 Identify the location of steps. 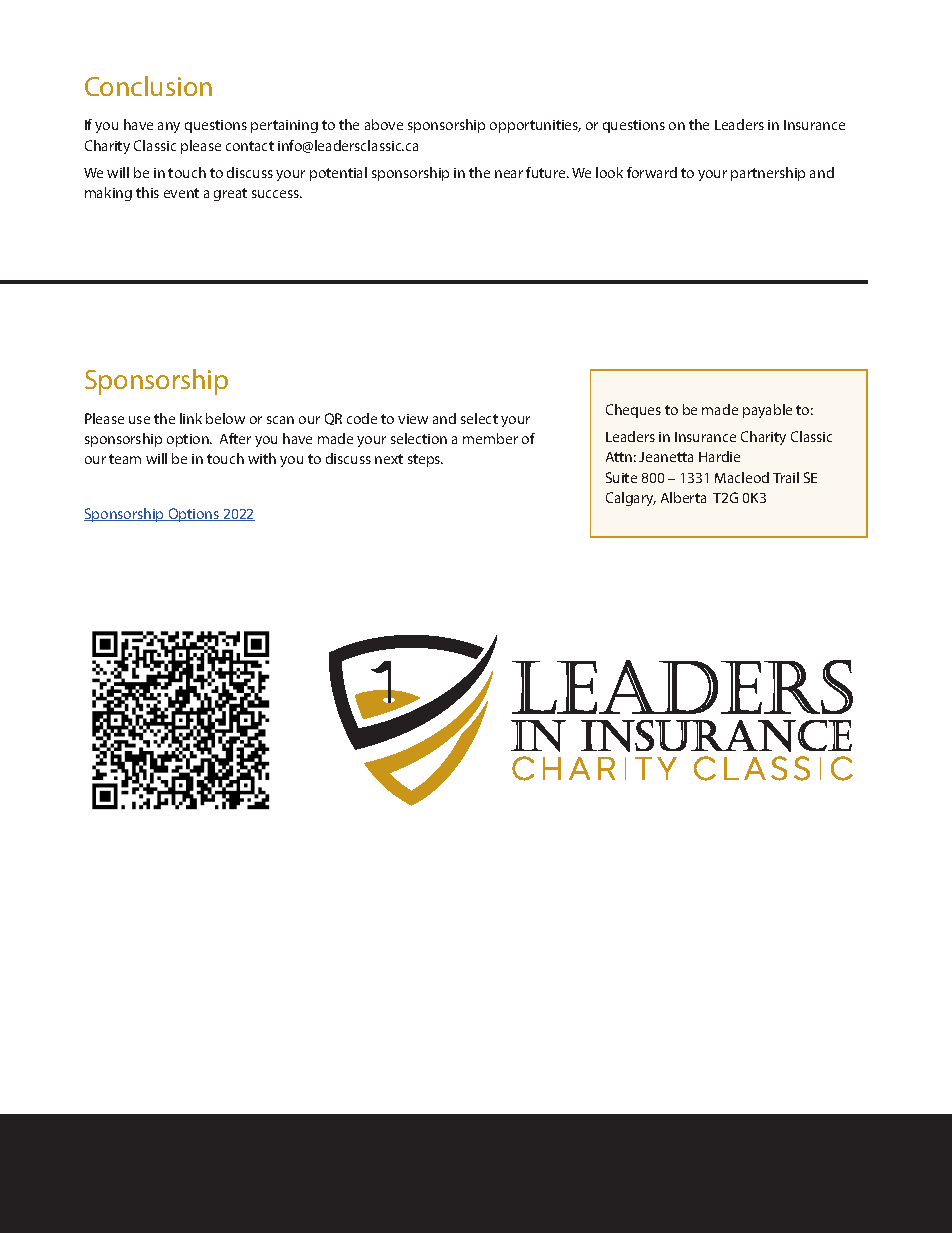
(425, 460).
